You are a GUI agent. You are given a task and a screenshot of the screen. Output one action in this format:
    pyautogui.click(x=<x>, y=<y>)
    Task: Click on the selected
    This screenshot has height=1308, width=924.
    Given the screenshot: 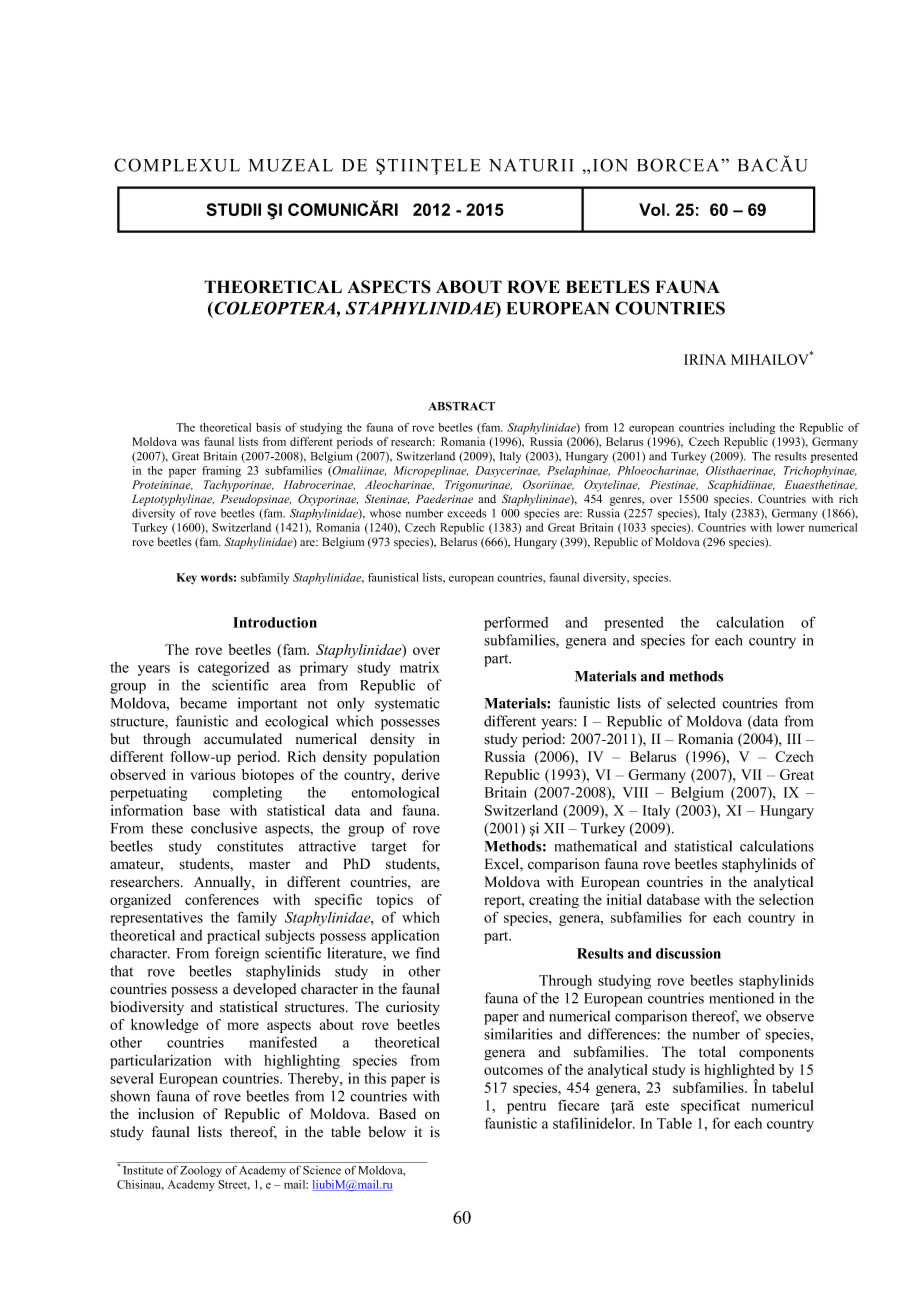 What is the action you would take?
    pyautogui.click(x=691, y=703)
